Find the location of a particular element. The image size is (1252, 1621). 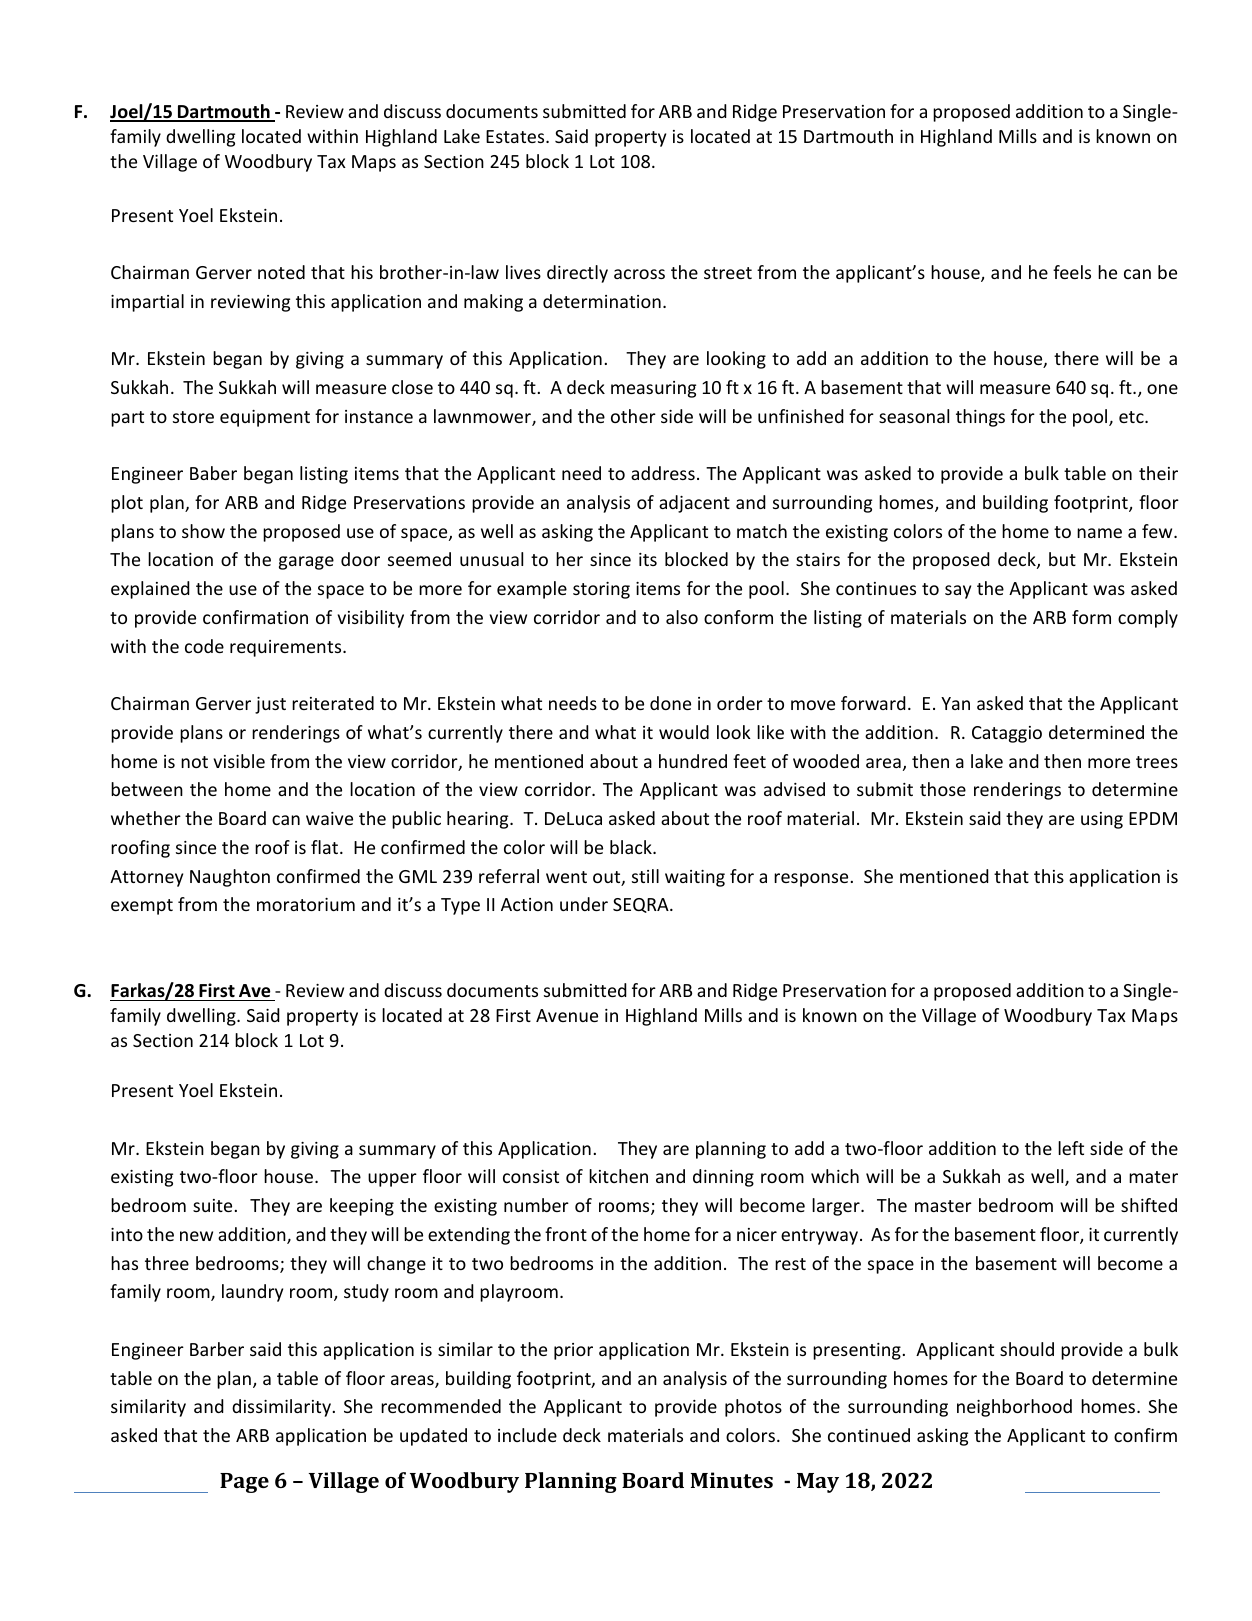

black is located at coordinates (632, 847).
